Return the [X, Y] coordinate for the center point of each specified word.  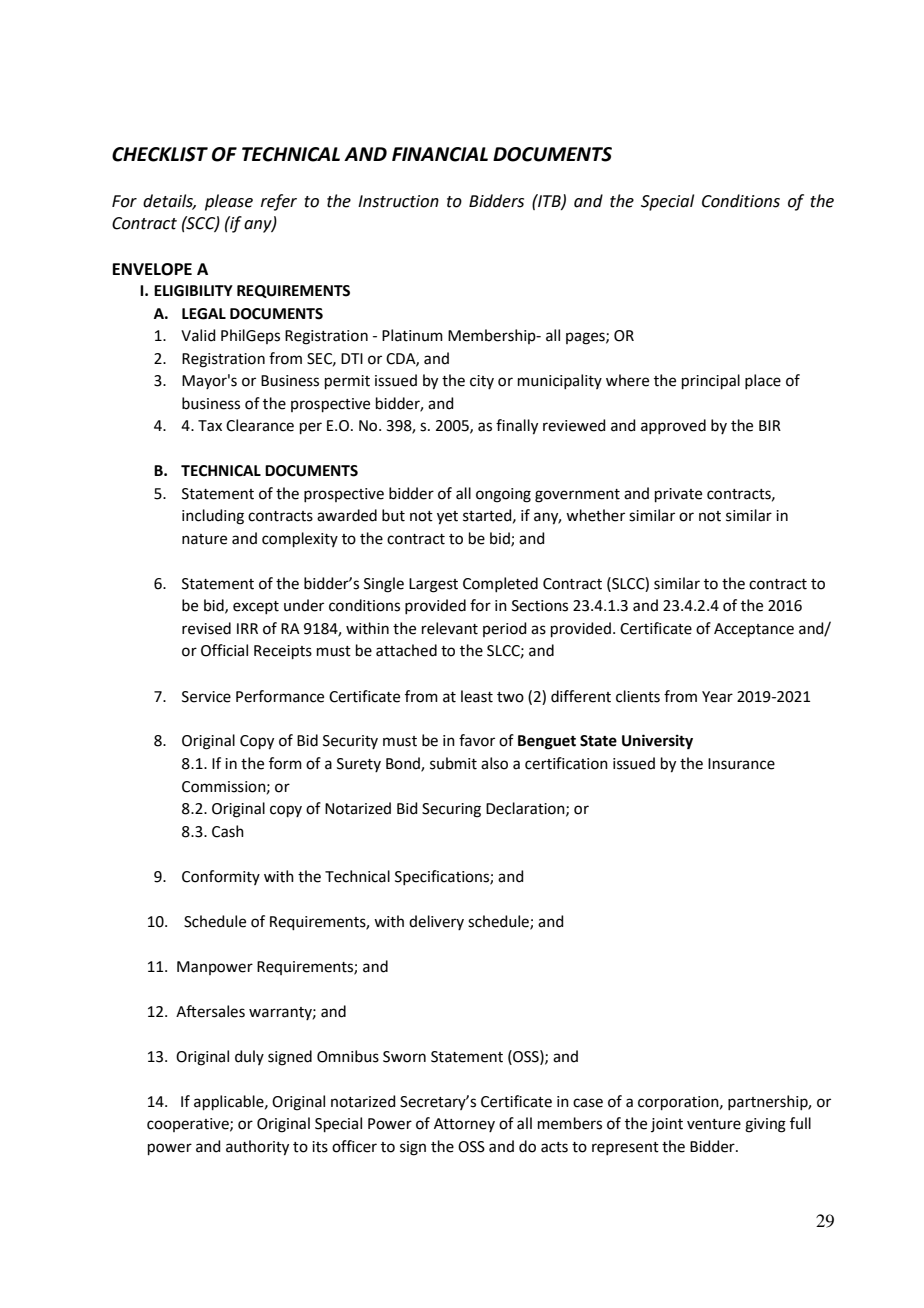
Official [224, 650]
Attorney [464, 1125]
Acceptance [754, 630]
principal [711, 381]
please [229, 202]
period [505, 629]
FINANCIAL [440, 154]
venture [714, 1124]
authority [257, 1148]
